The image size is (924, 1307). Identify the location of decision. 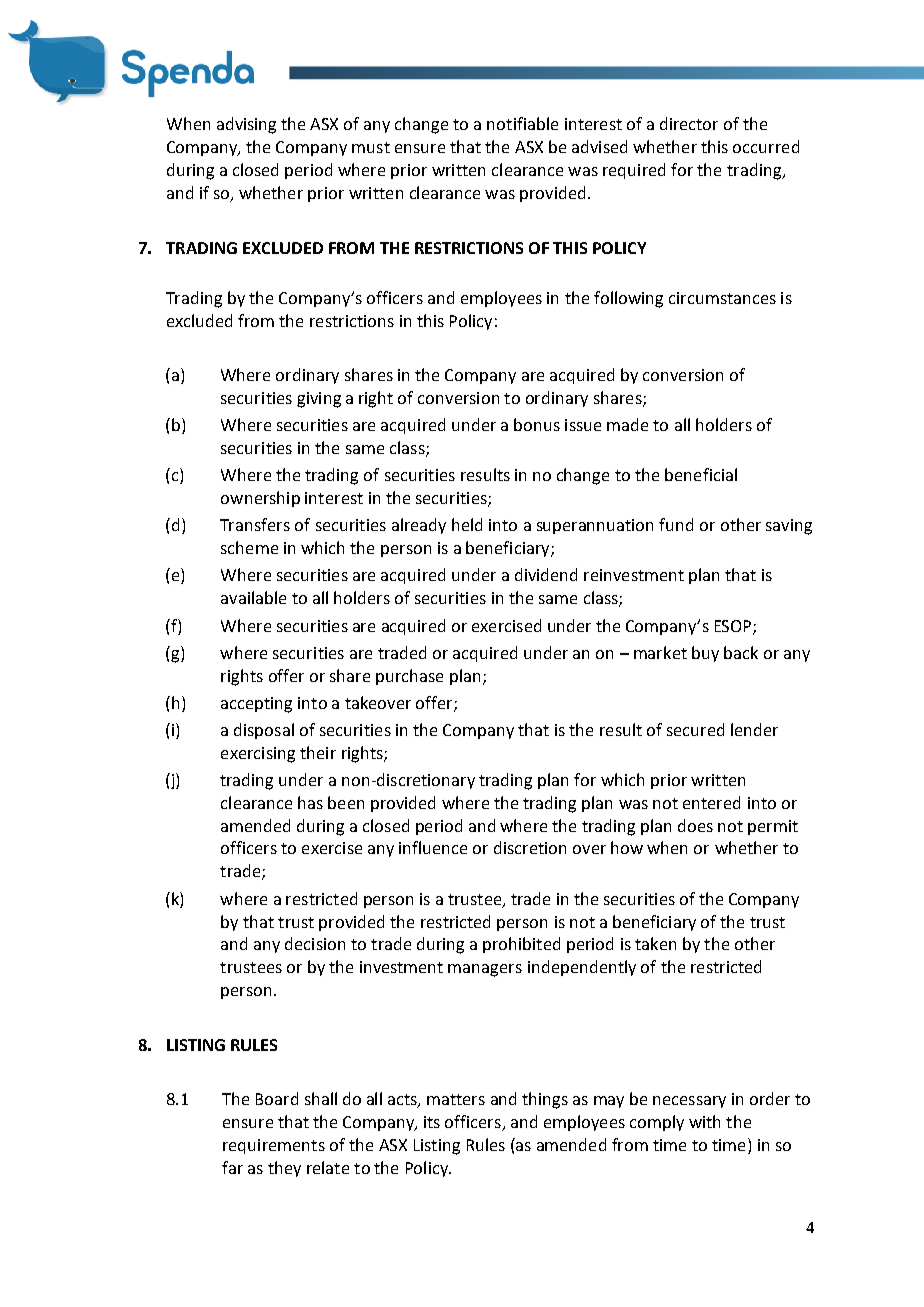
(315, 943).
